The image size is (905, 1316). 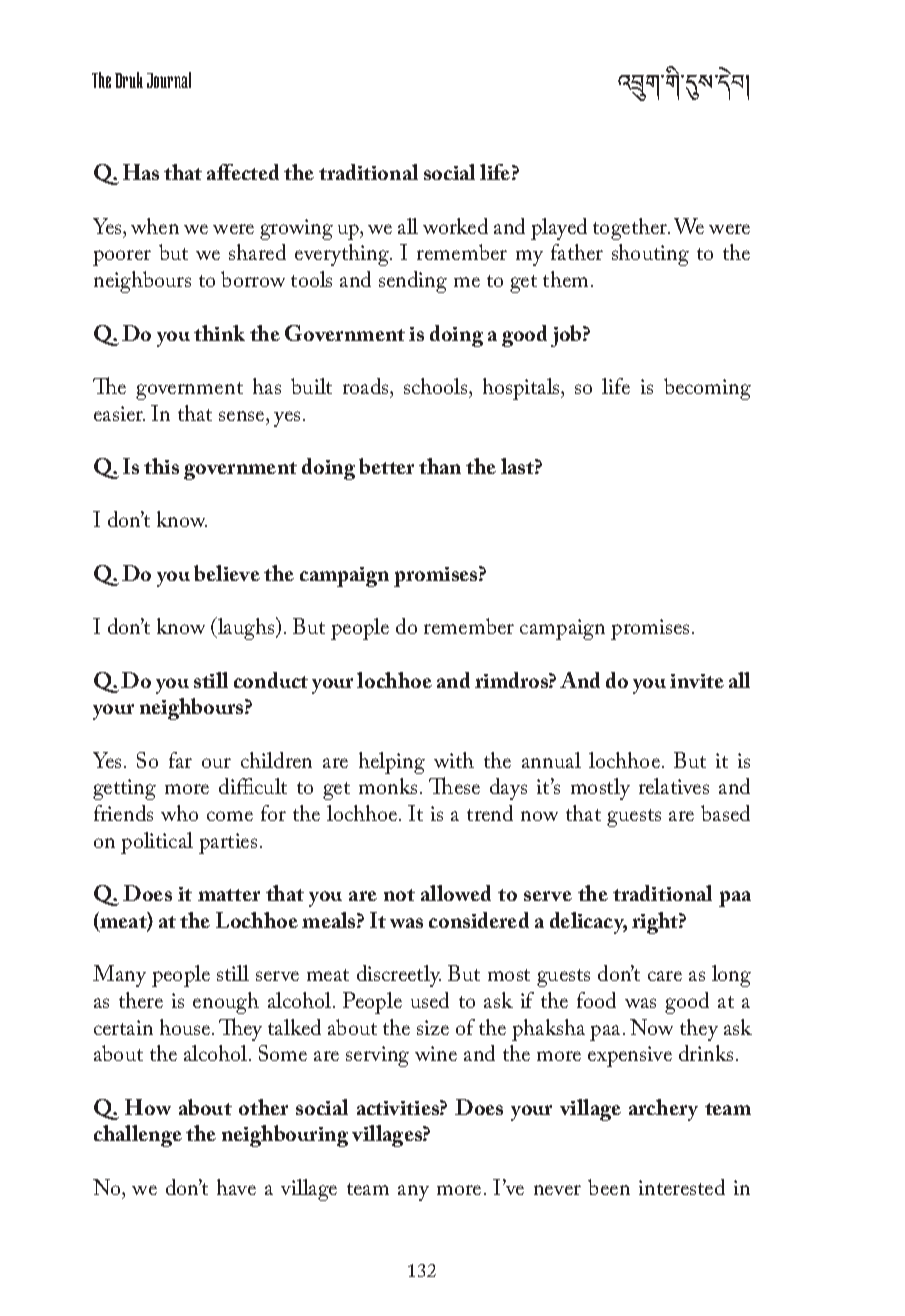 What do you see at coordinates (455, 226) in the screenshot?
I see `worked` at bounding box center [455, 226].
